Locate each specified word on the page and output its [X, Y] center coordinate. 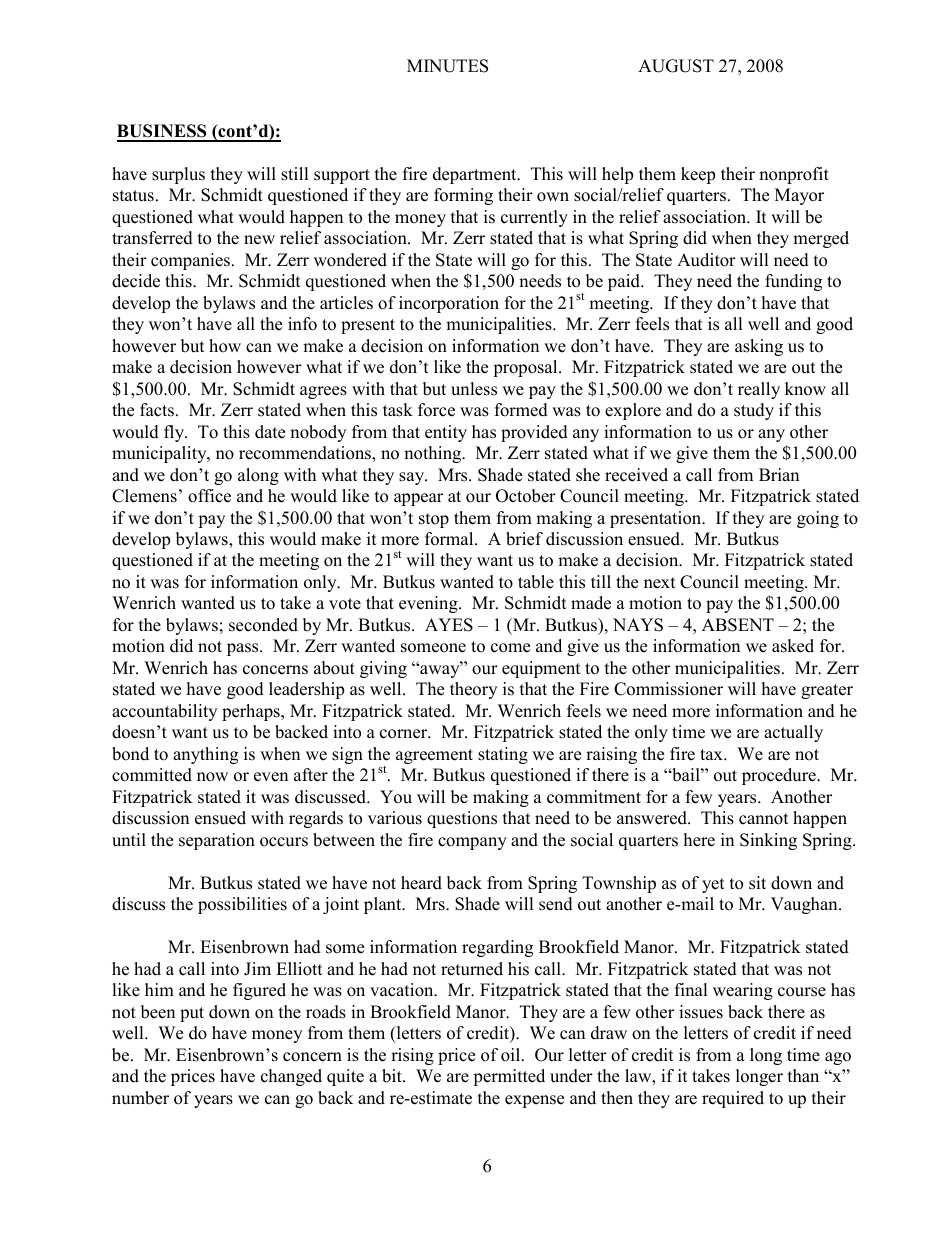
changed [291, 1077]
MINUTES [447, 66]
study [754, 411]
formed [521, 410]
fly [175, 433]
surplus [178, 175]
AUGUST [676, 66]
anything [205, 755]
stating [503, 755]
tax [712, 754]
